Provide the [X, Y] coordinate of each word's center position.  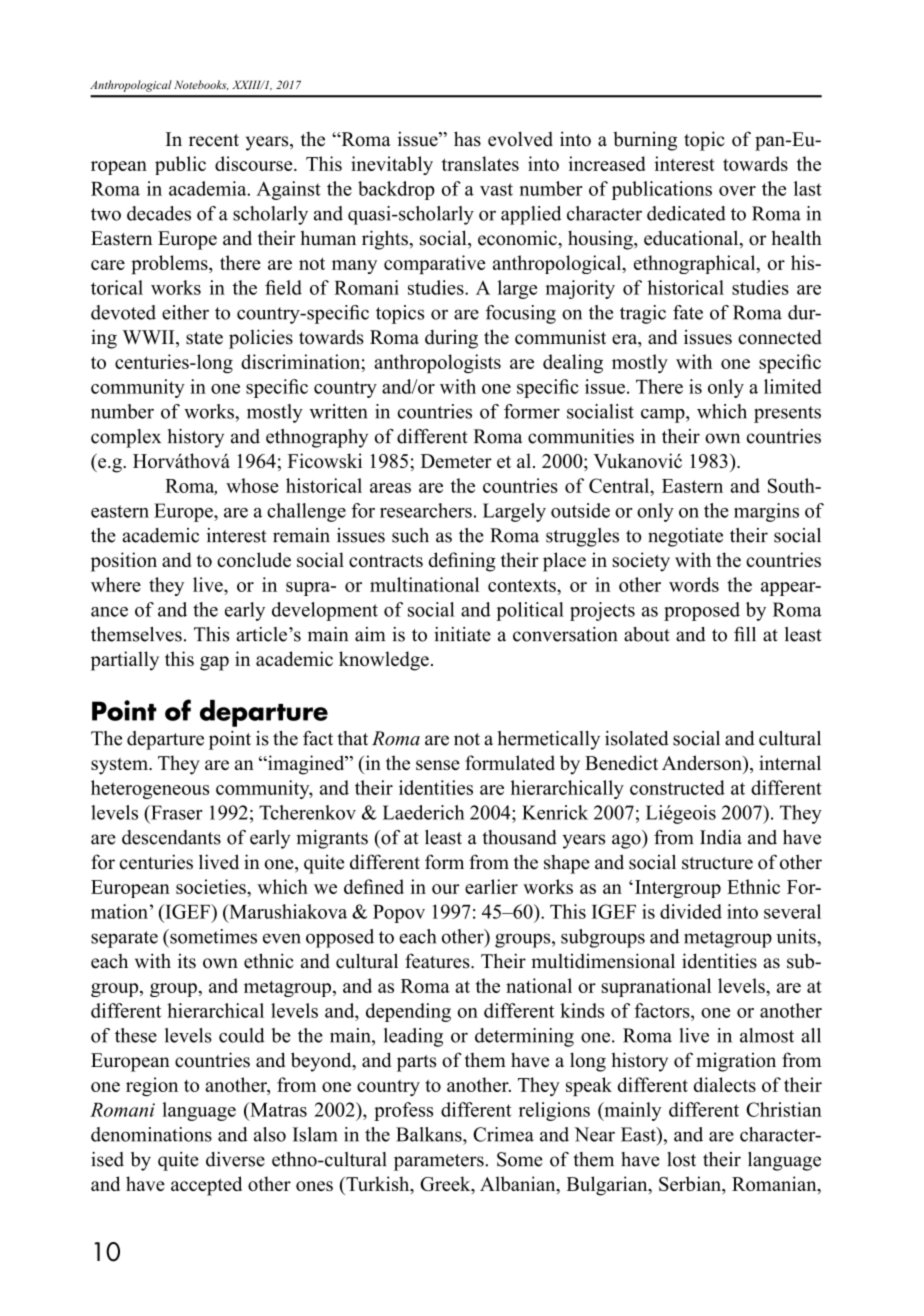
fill [745, 634]
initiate [462, 634]
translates [480, 163]
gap [214, 663]
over [737, 191]
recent [214, 140]
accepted [206, 1186]
